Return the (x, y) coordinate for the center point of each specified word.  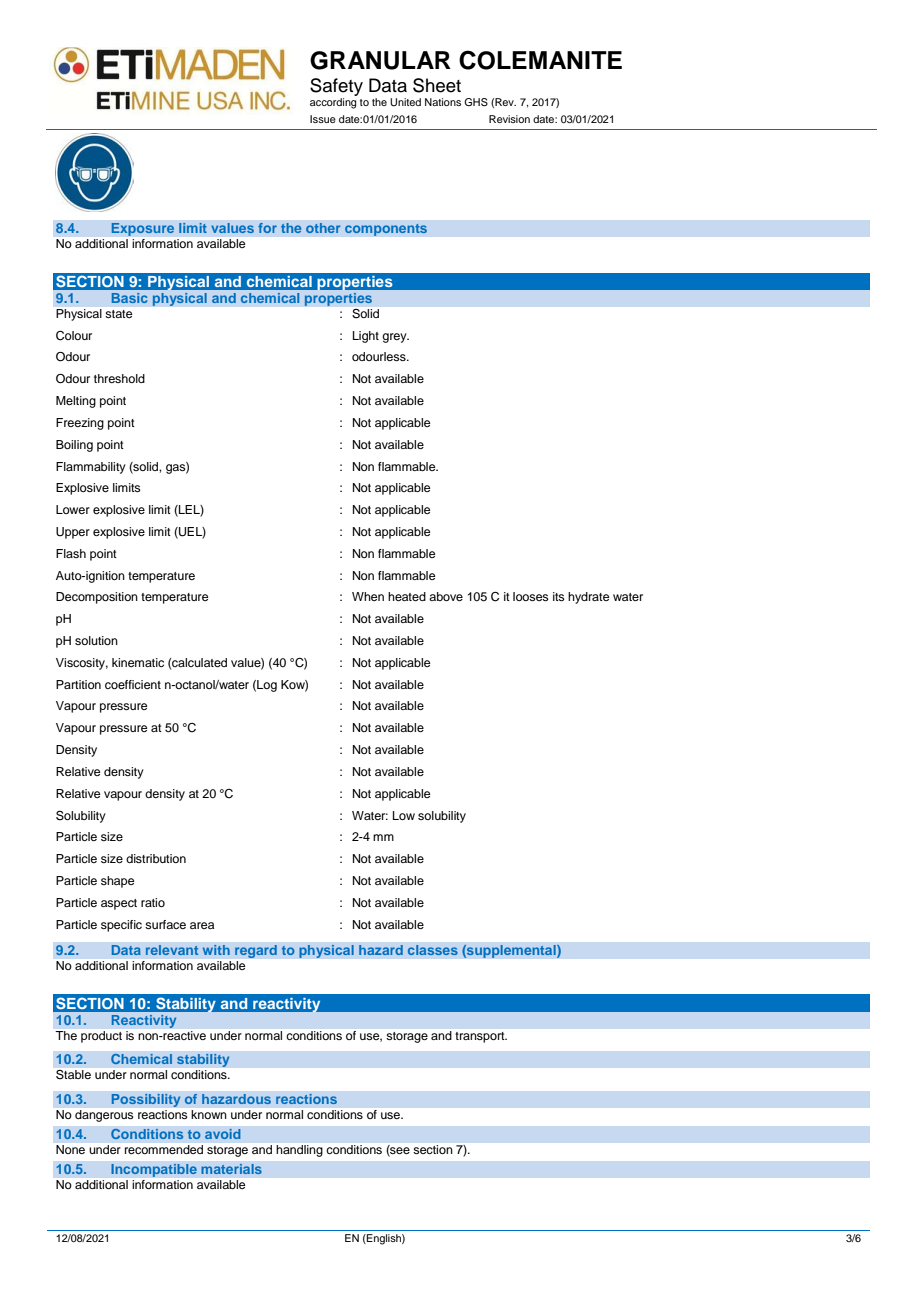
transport (481, 1037)
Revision (509, 119)
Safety (336, 87)
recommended (164, 1149)
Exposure (143, 229)
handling (299, 1151)
